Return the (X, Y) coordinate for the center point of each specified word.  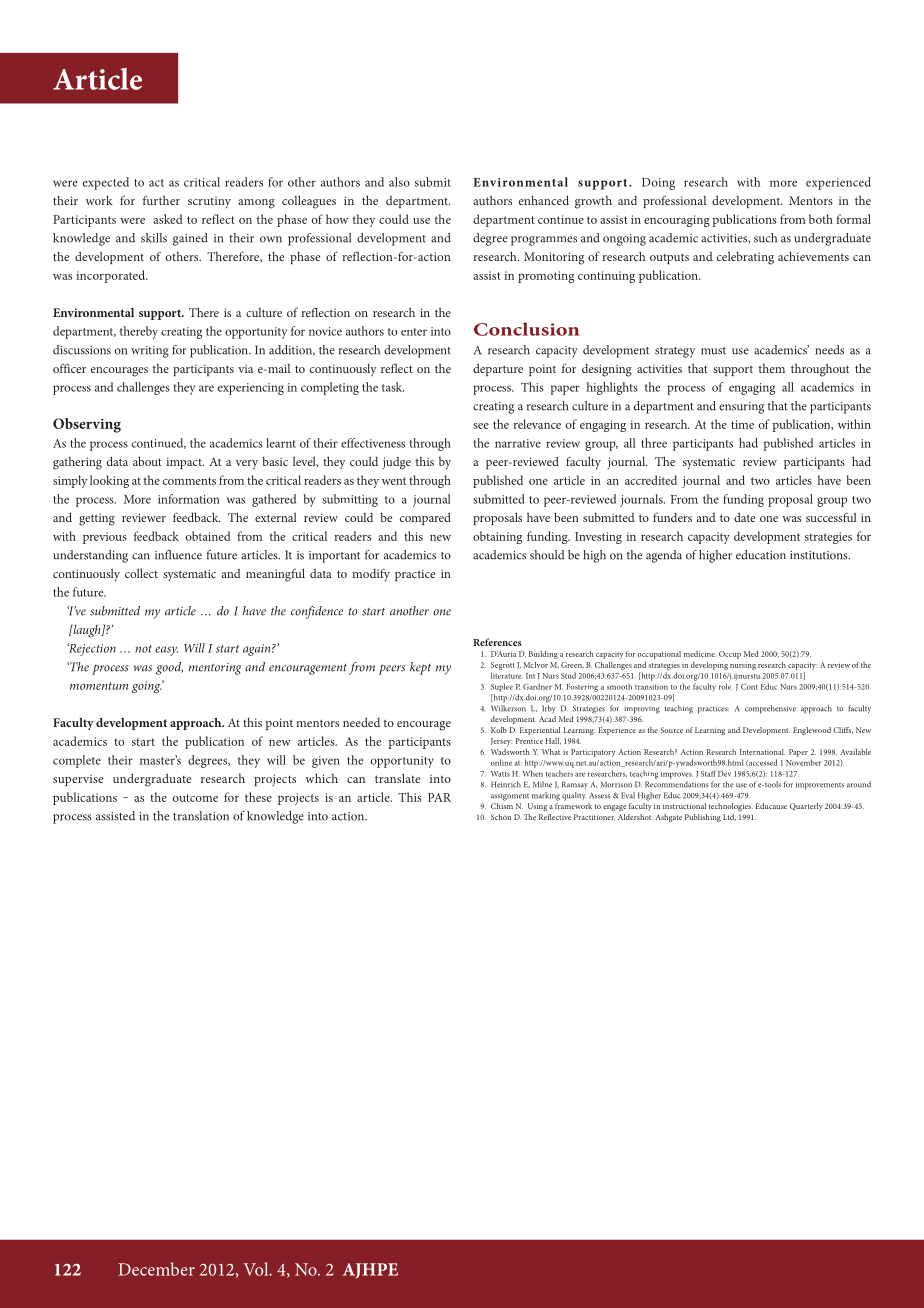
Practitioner (594, 817)
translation (201, 816)
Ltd (729, 817)
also (399, 182)
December (156, 1269)
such (765, 238)
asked (168, 219)
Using (537, 807)
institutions (820, 555)
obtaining (497, 537)
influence (178, 555)
